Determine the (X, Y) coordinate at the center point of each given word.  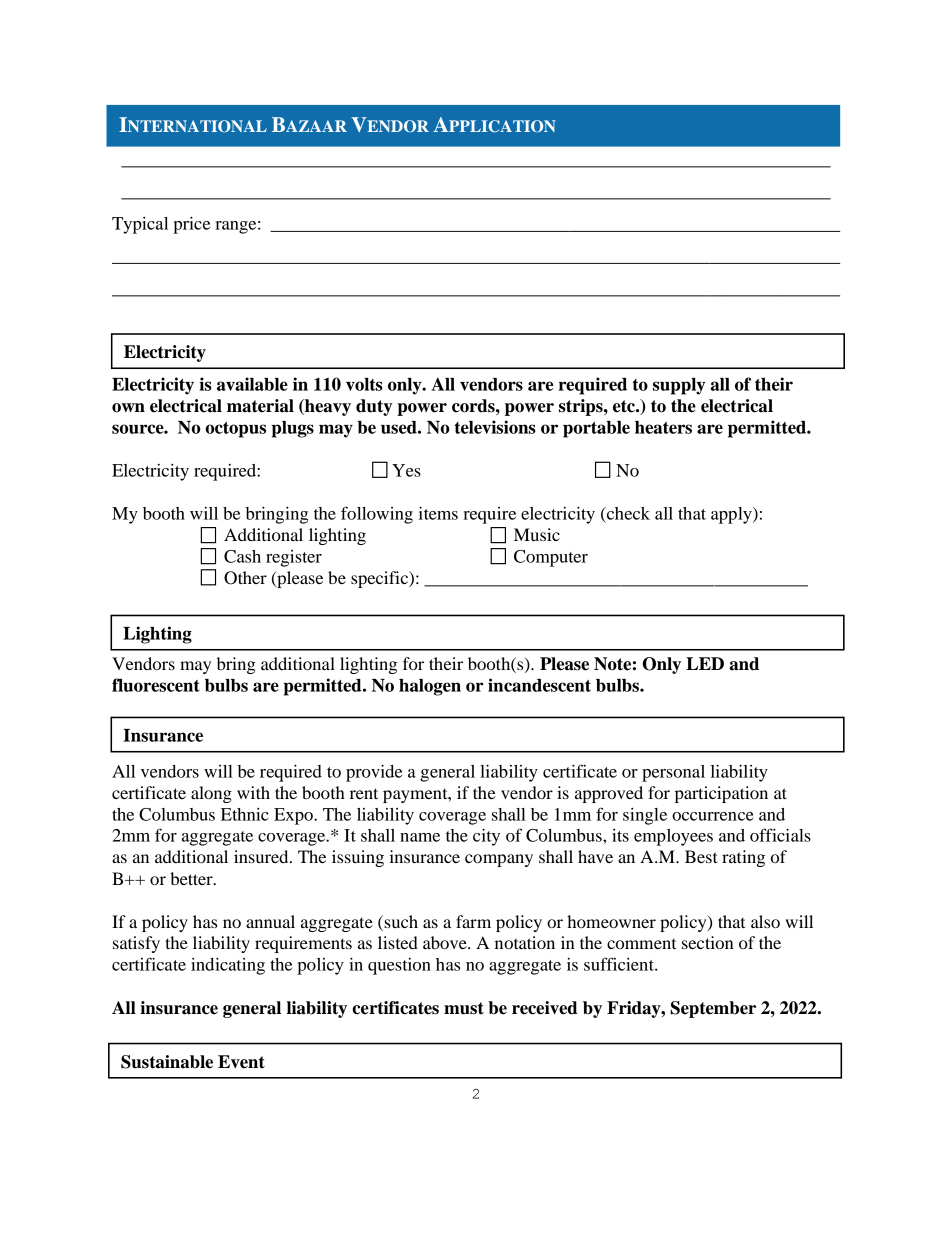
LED (705, 663)
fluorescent (156, 685)
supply (679, 386)
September (713, 1009)
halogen (430, 687)
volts (364, 384)
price (191, 225)
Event (241, 1062)
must (464, 1008)
